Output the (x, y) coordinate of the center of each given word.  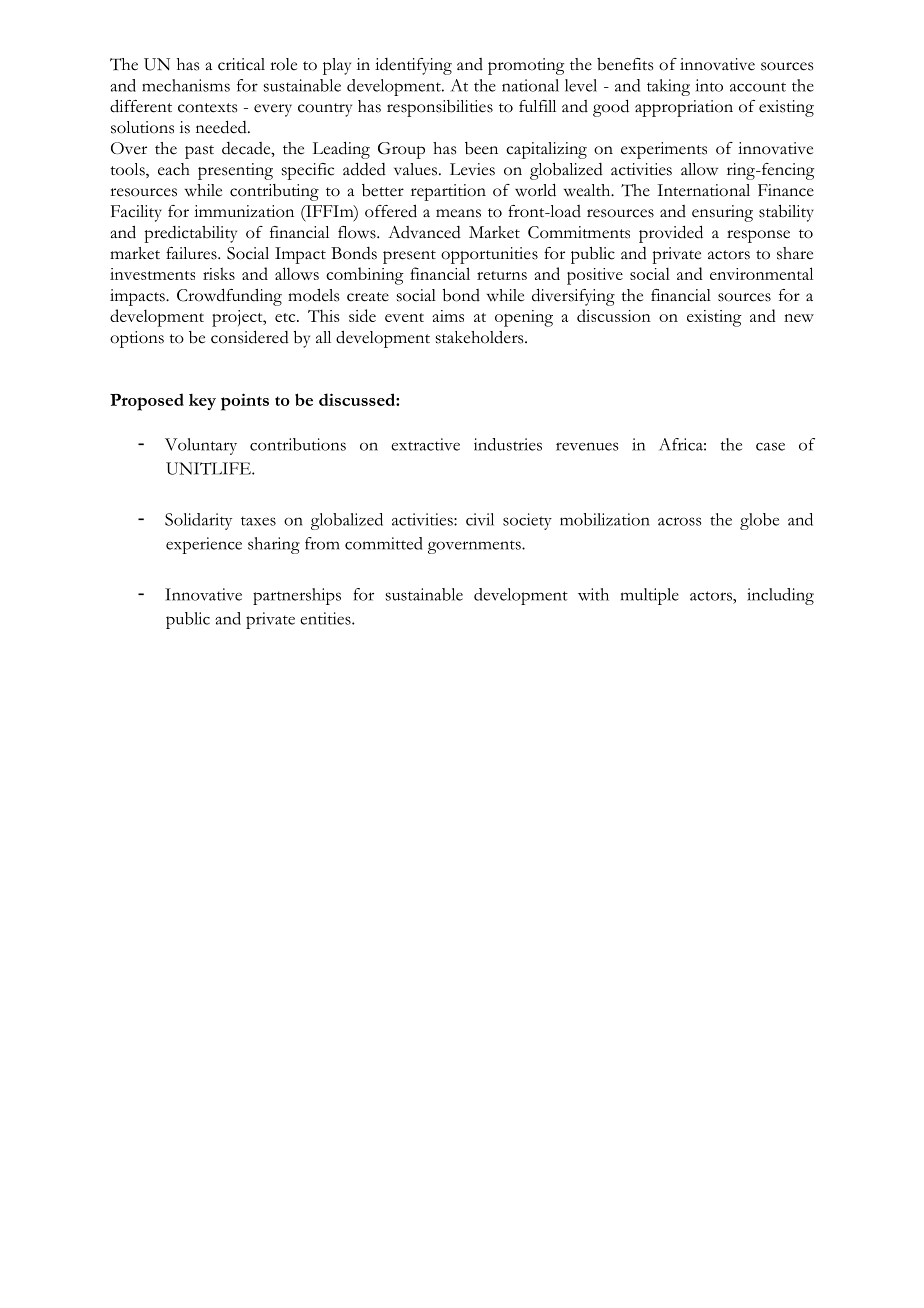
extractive (425, 444)
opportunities (489, 255)
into (709, 85)
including (780, 596)
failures (192, 253)
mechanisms (186, 85)
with (593, 594)
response (758, 236)
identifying (413, 66)
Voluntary (201, 446)
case (770, 446)
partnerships (297, 596)
